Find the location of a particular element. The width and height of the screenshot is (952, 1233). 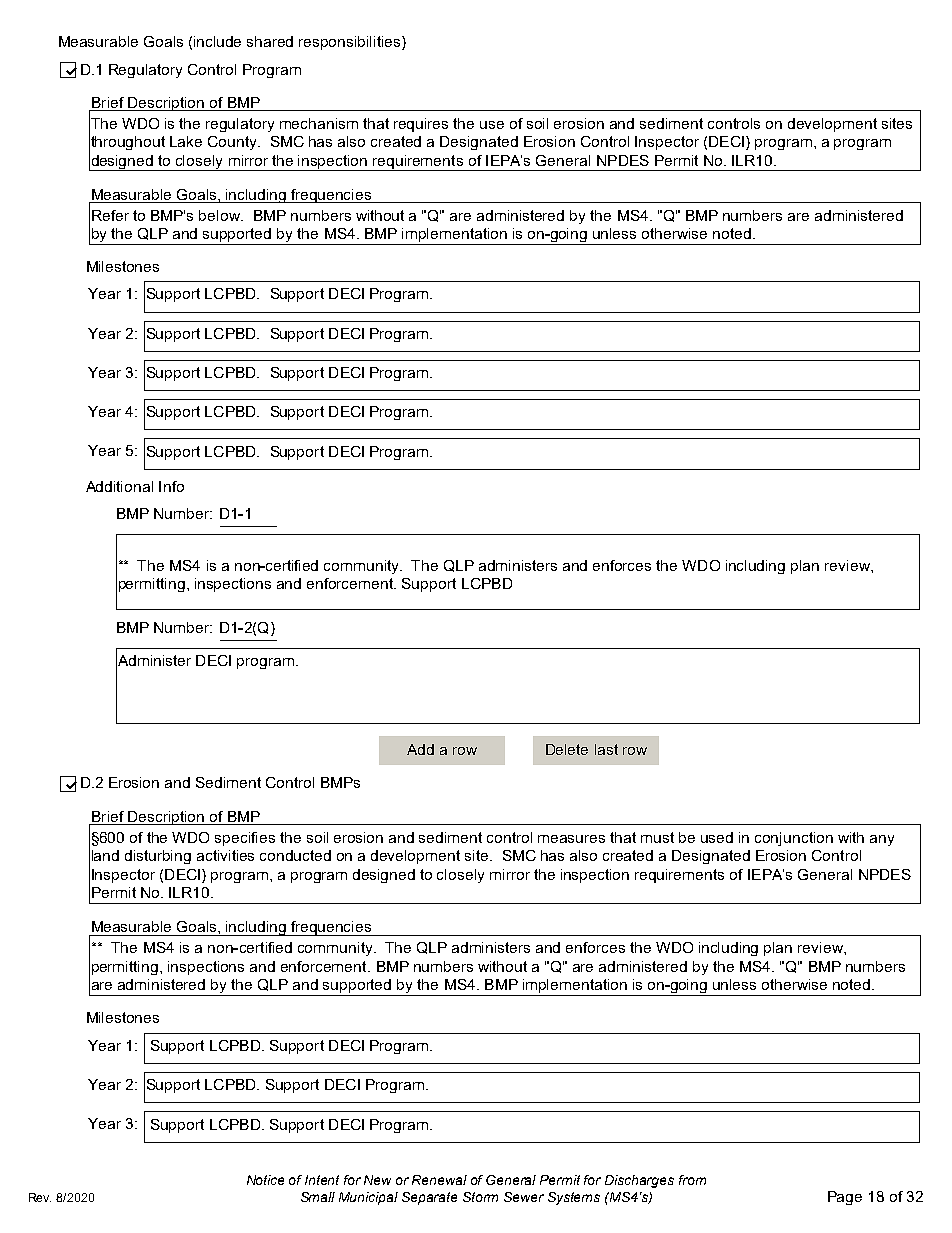

measures is located at coordinates (571, 839).
